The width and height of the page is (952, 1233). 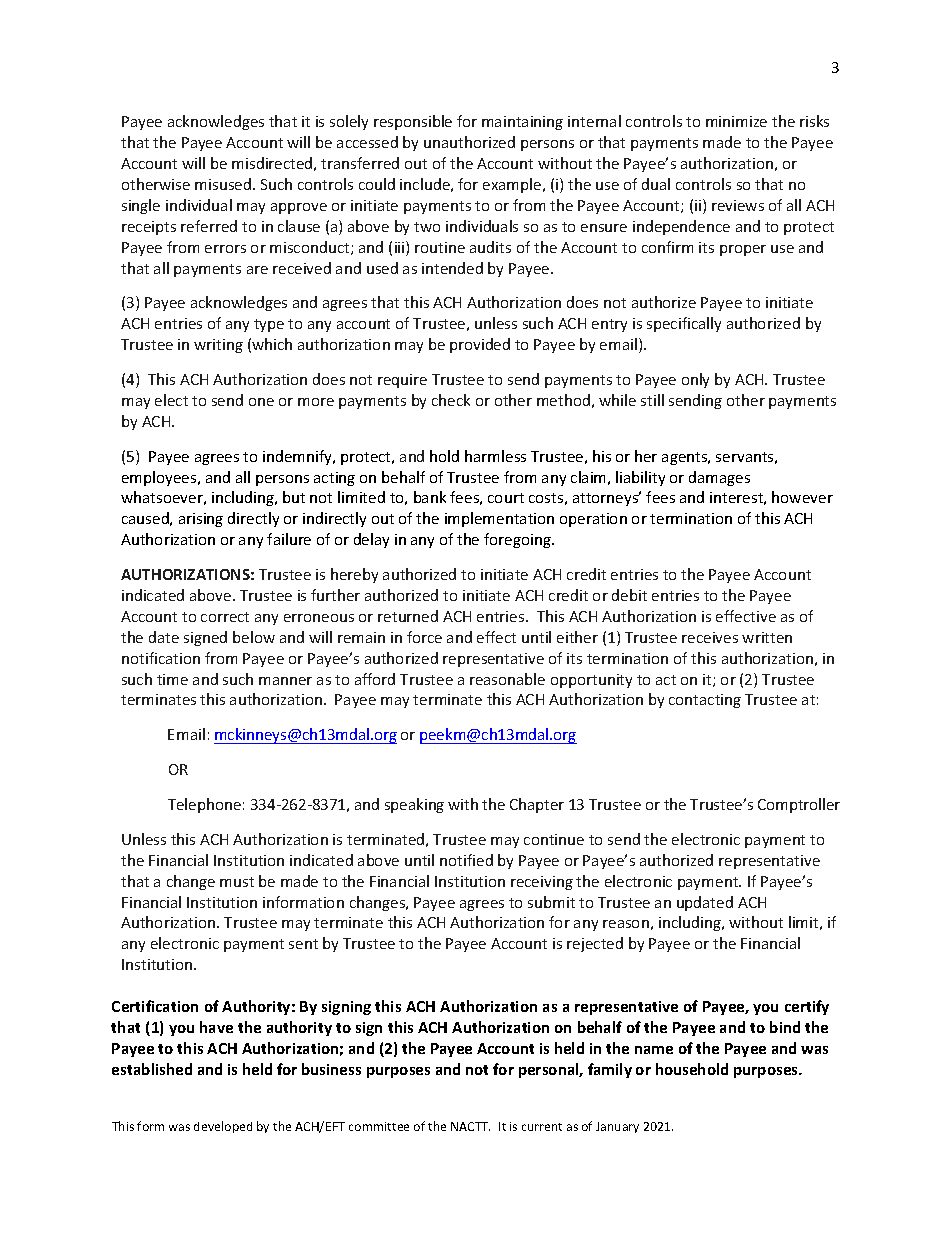 What do you see at coordinates (542, 1127) in the page?
I see `current` at bounding box center [542, 1127].
